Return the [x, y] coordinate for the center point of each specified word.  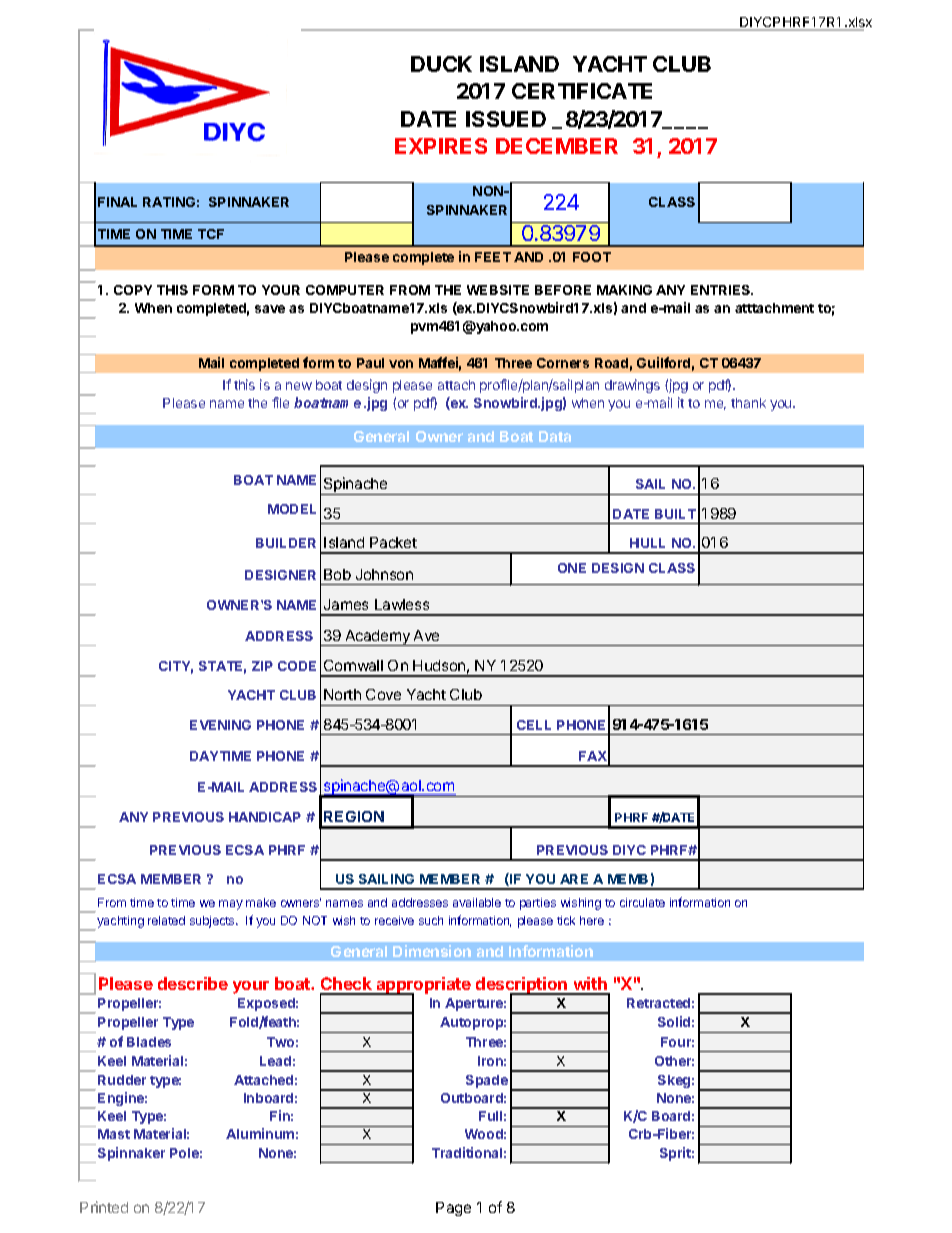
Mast [114, 1134]
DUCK [441, 64]
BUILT [675, 514]
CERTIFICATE [582, 91]
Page [453, 1209]
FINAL [117, 202]
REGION [354, 816]
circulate [642, 902]
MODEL [292, 509]
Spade [487, 1081]
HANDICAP [265, 817]
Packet [393, 542]
